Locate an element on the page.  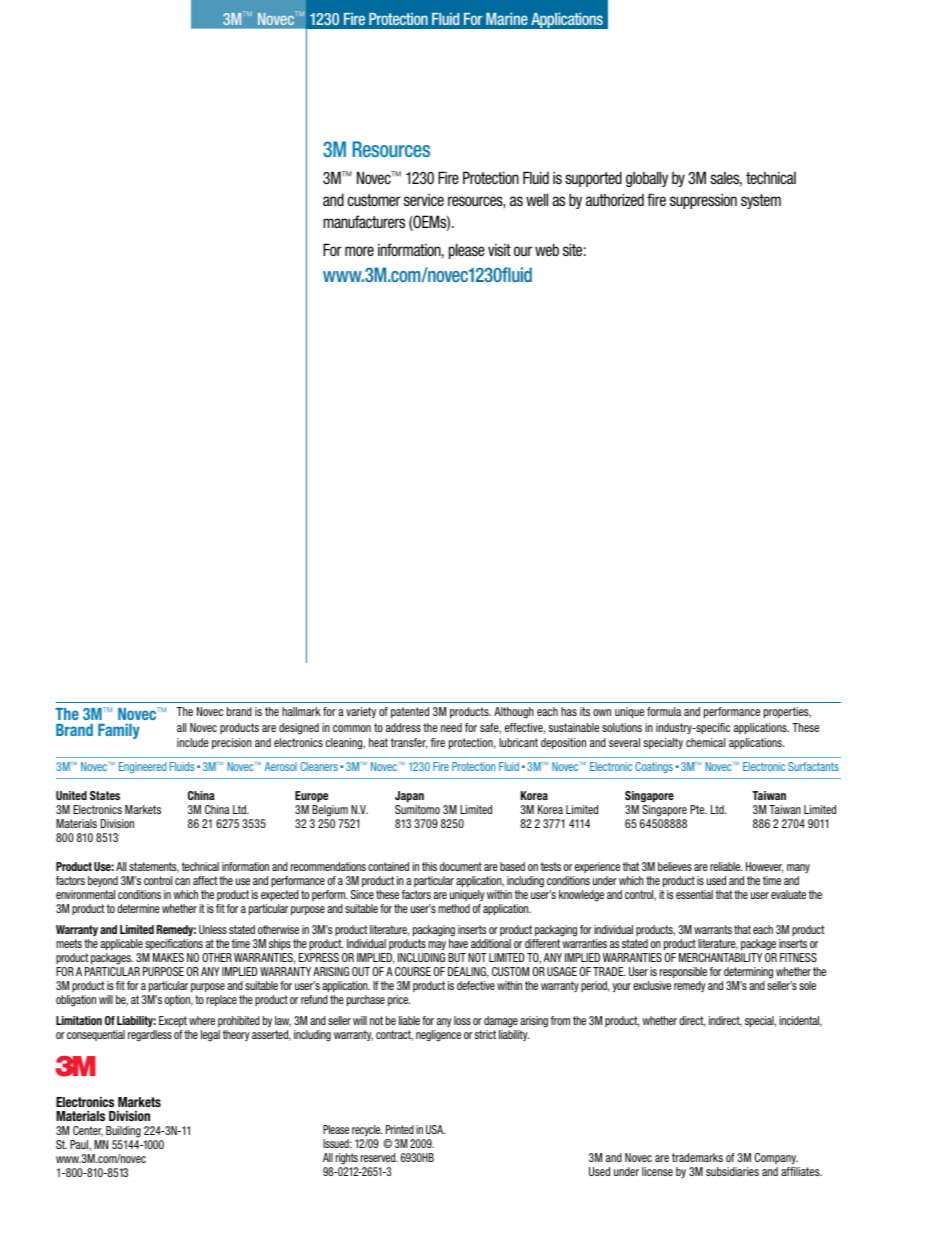
manufacturers is located at coordinates (364, 221).
